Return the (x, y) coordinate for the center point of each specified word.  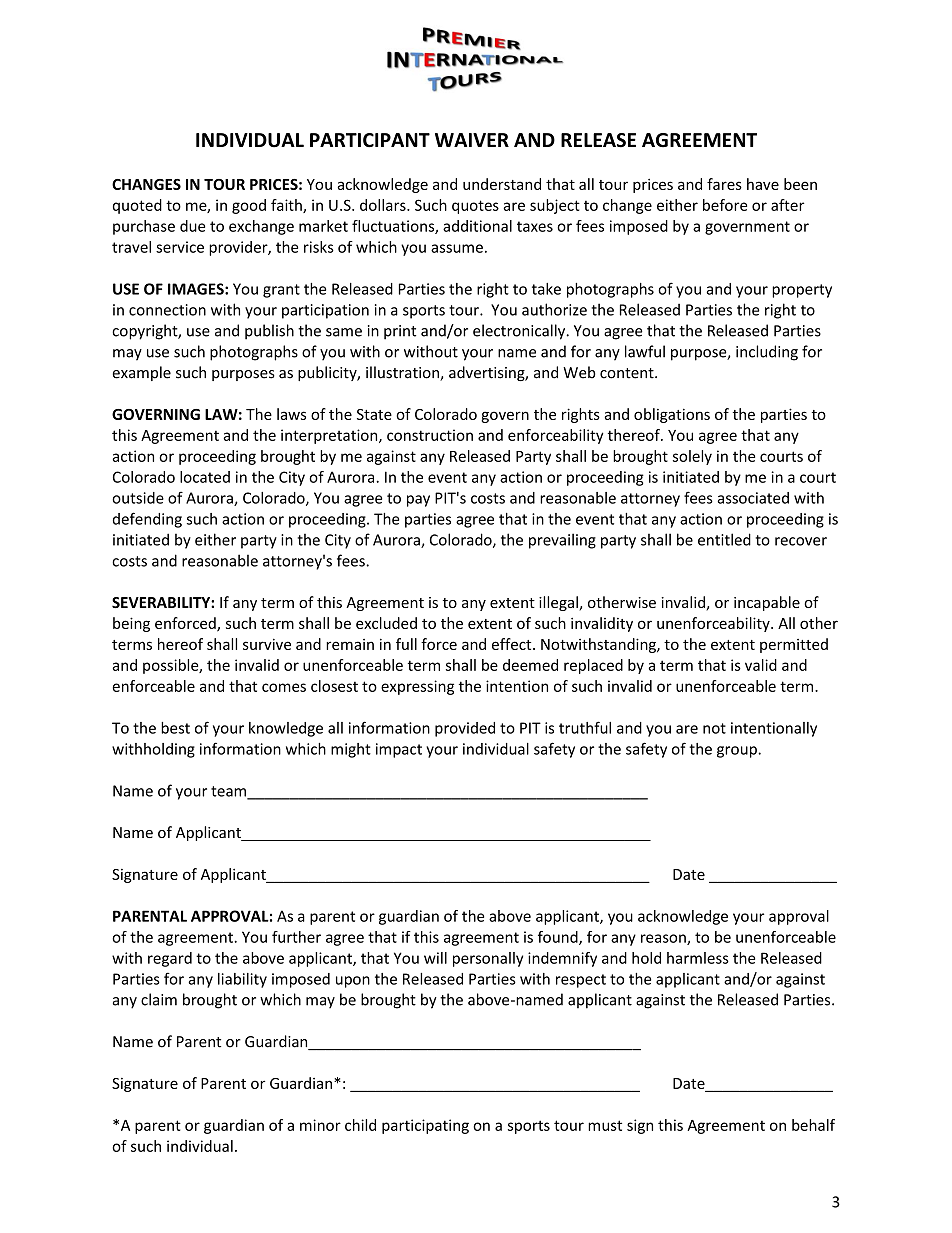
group (738, 752)
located (205, 477)
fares (724, 184)
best (175, 728)
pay (418, 501)
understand (502, 184)
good (249, 206)
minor (320, 1125)
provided (465, 729)
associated (753, 498)
